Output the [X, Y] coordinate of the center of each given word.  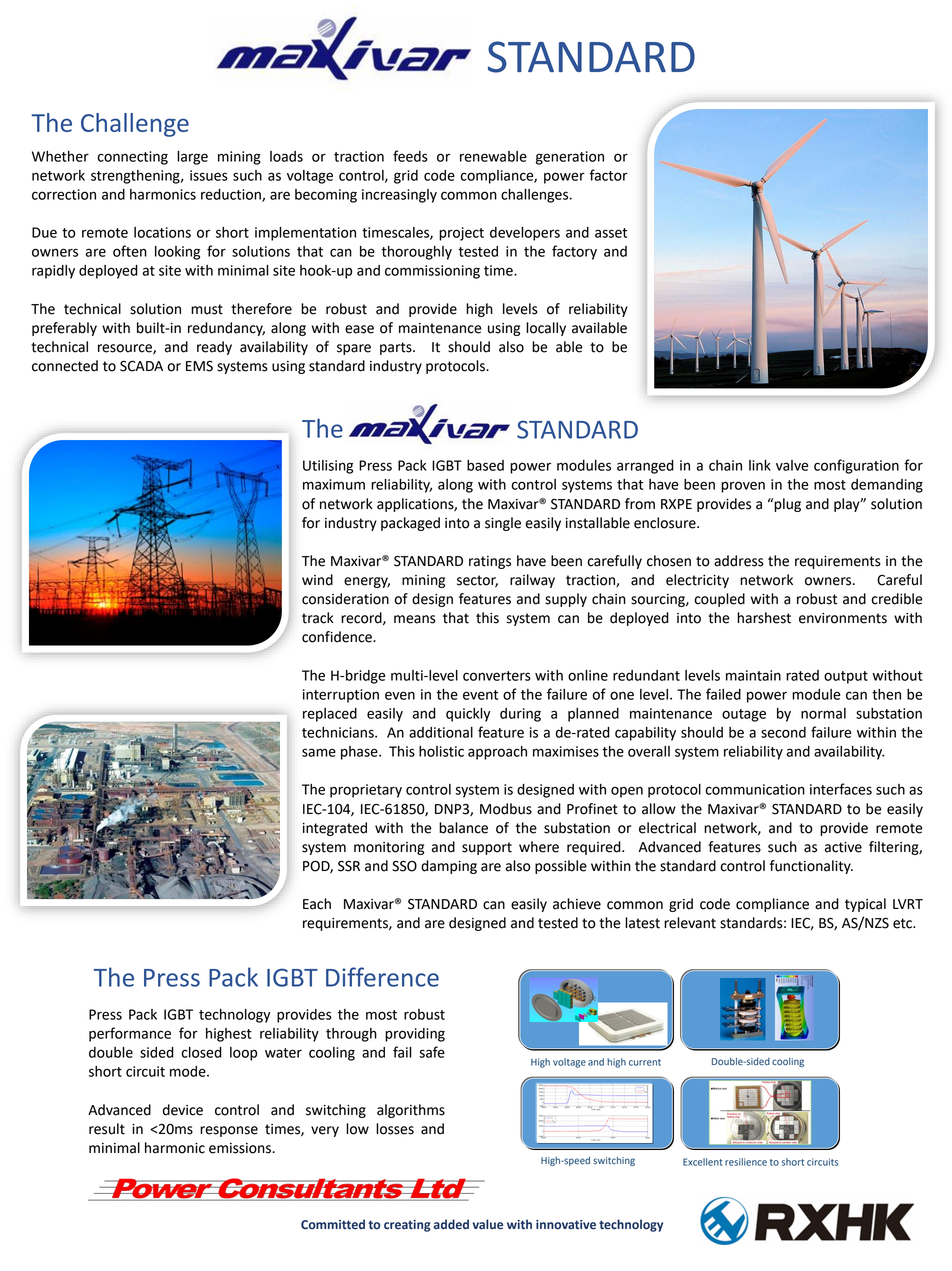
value [488, 1224]
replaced [330, 715]
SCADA [141, 366]
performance [130, 1034]
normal [823, 713]
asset [611, 233]
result [107, 1129]
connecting [132, 158]
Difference [382, 977]
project [461, 234]
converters [497, 676]
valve [792, 465]
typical [865, 905]
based [485, 465]
